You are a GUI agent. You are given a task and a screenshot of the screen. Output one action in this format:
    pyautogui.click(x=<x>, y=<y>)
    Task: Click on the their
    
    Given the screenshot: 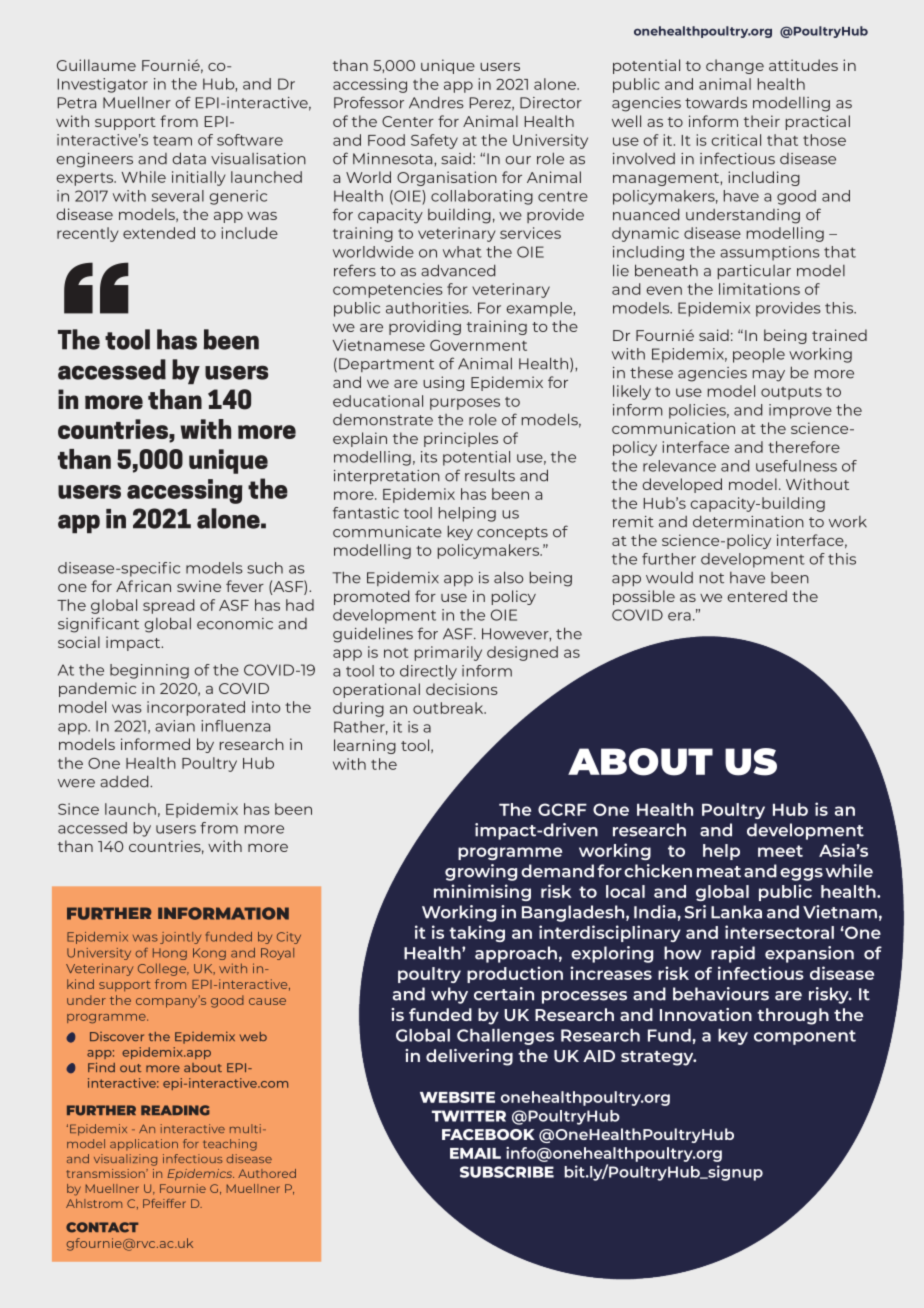 What is the action you would take?
    pyautogui.click(x=762, y=121)
